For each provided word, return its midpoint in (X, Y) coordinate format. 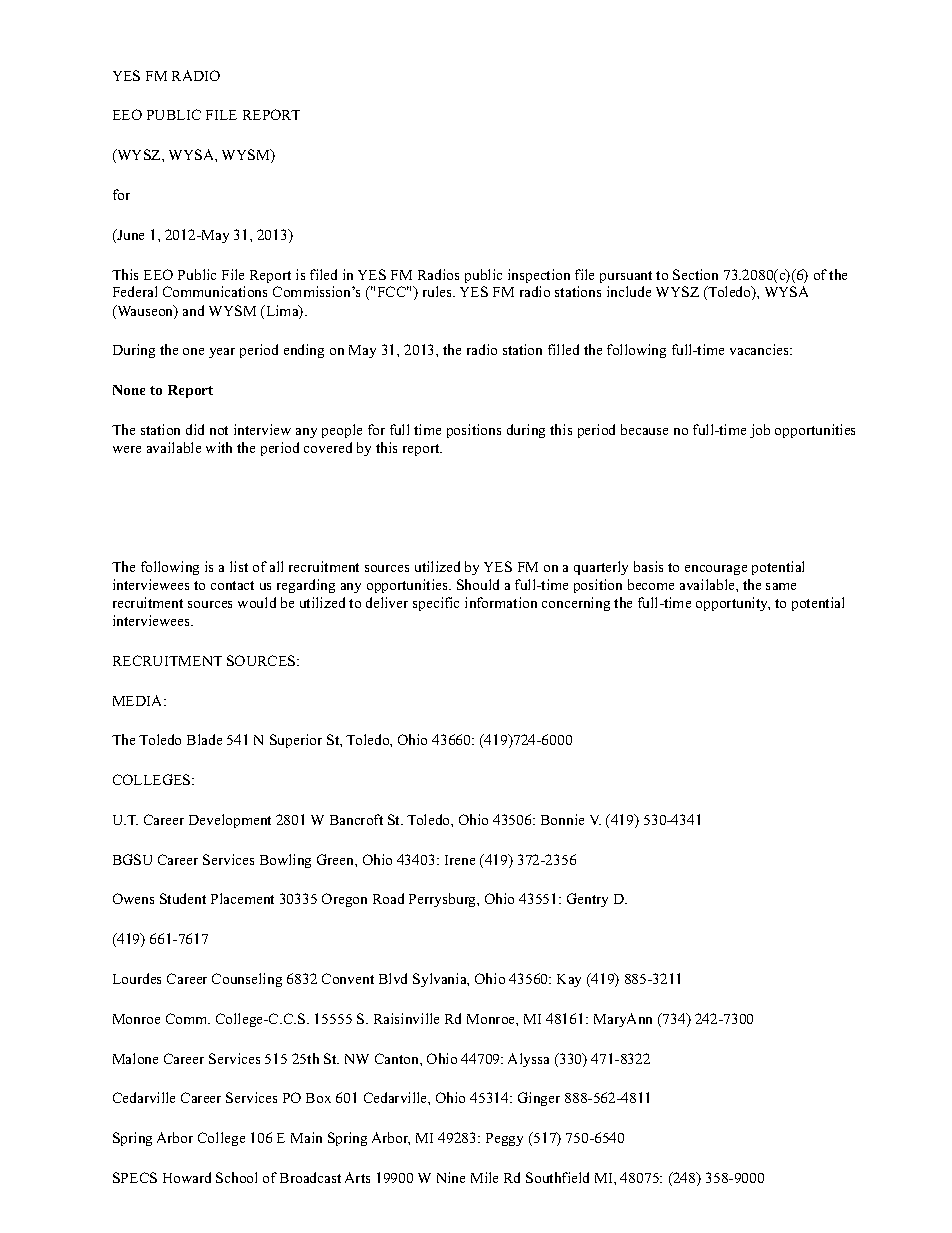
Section (695, 274)
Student (183, 898)
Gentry (587, 900)
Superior (296, 741)
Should (478, 584)
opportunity (733, 604)
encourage (716, 570)
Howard (187, 1177)
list (239, 566)
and (193, 310)
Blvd (393, 978)
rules (438, 291)
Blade (204, 739)
